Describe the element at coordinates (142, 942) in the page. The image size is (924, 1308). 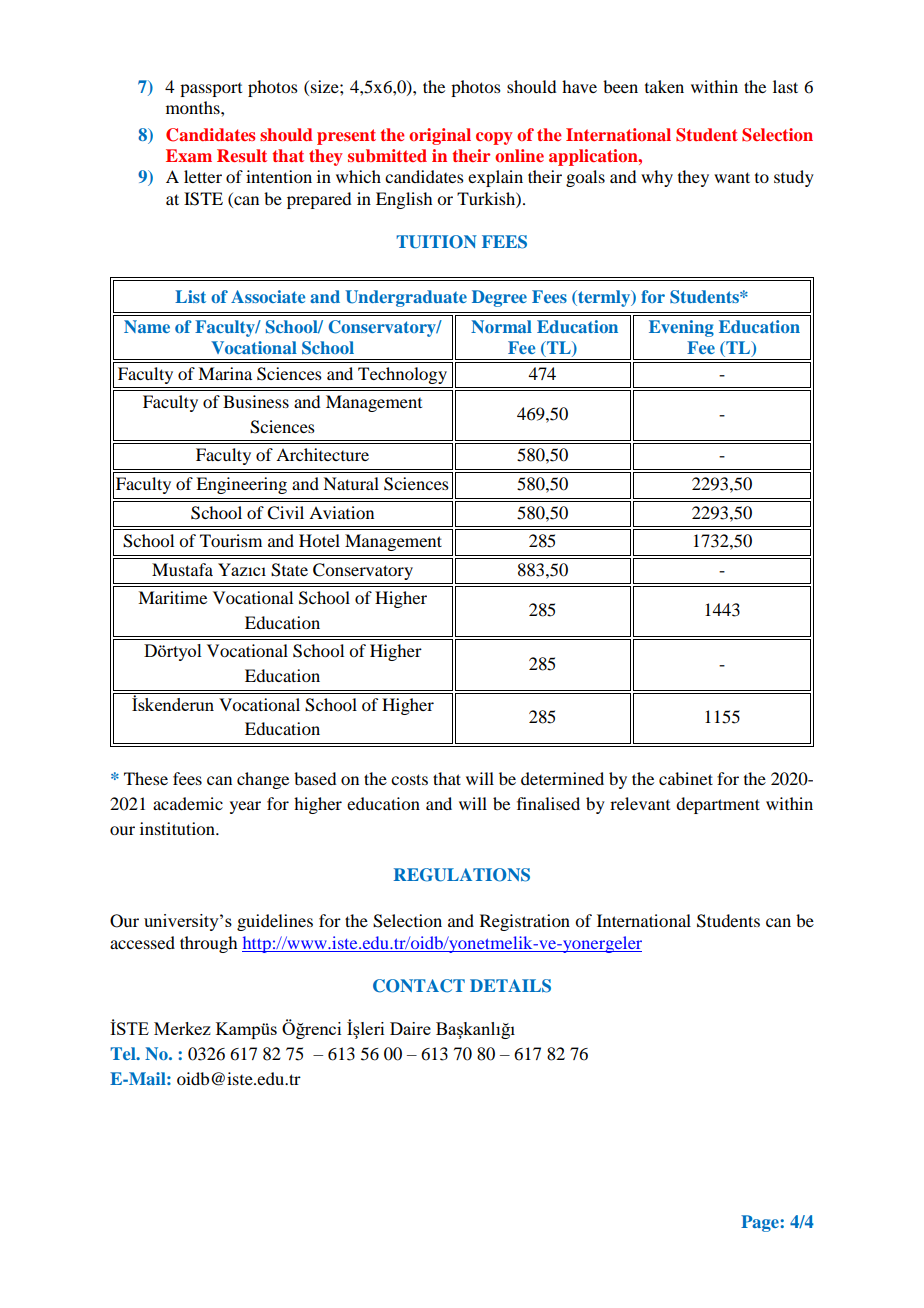
I see `accessed` at that location.
